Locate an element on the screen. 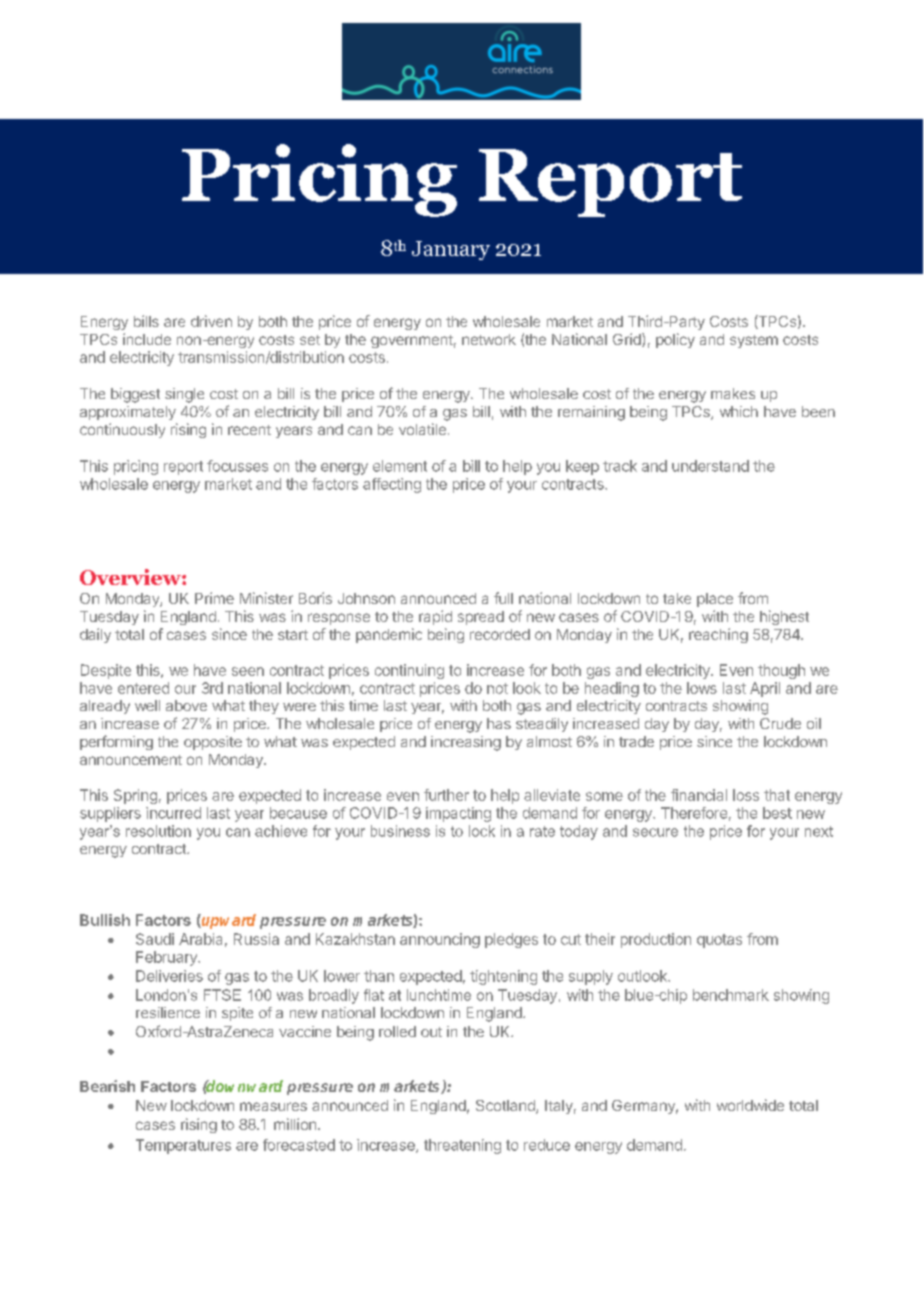 The image size is (924, 1308). threatening is located at coordinates (462, 1146).
